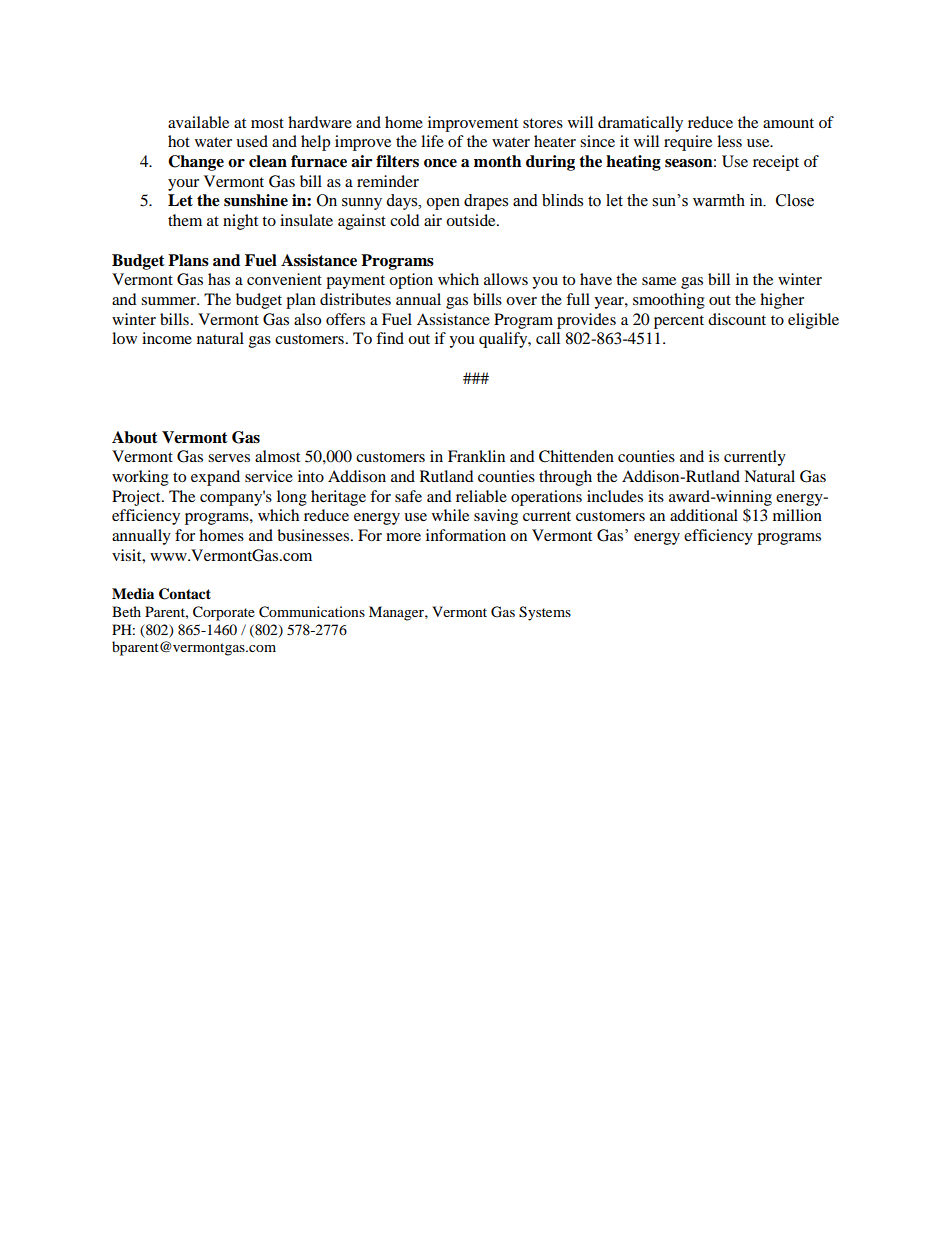  What do you see at coordinates (219, 279) in the document?
I see `has` at bounding box center [219, 279].
